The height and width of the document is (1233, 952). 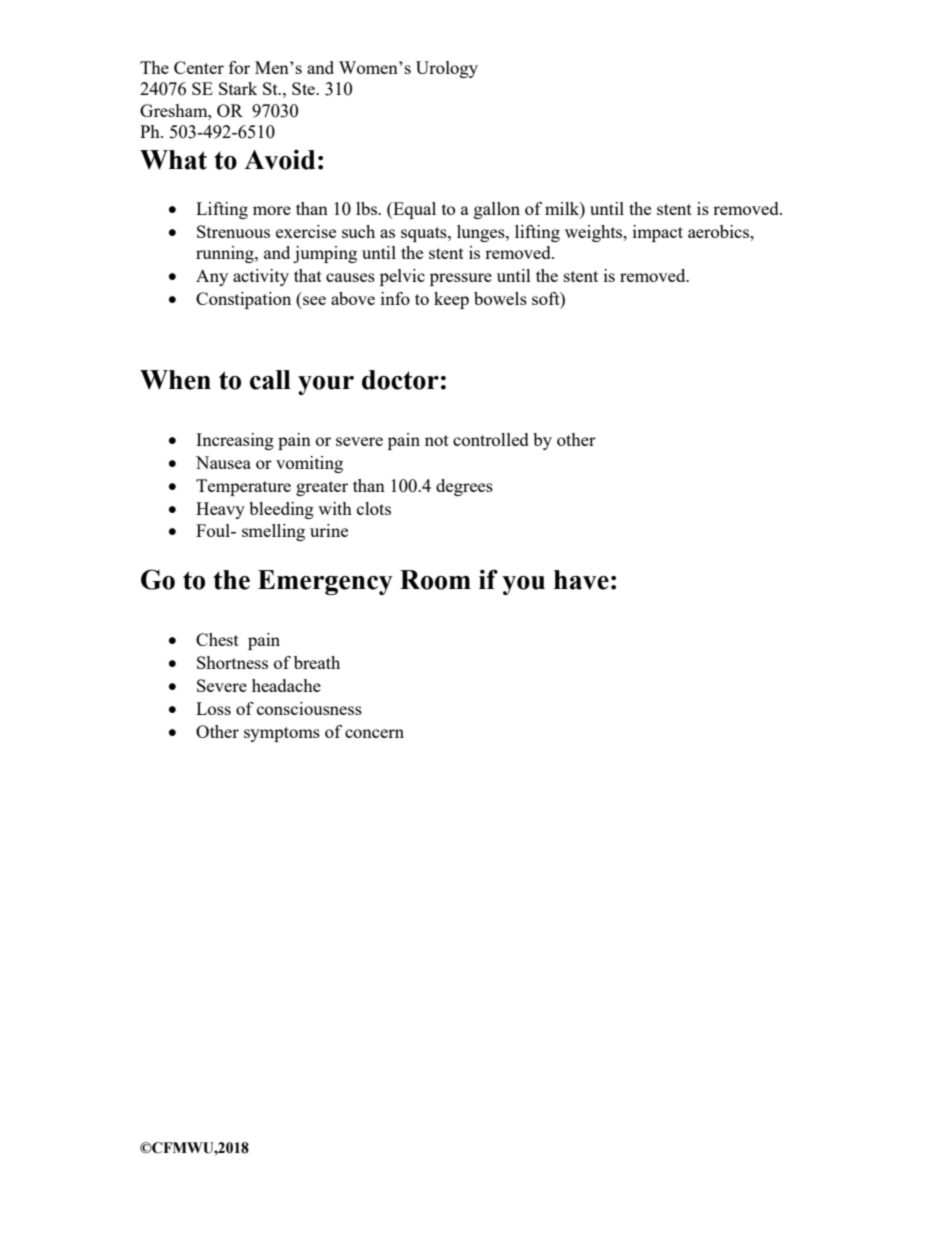 What do you see at coordinates (581, 580) in the document?
I see `have` at bounding box center [581, 580].
